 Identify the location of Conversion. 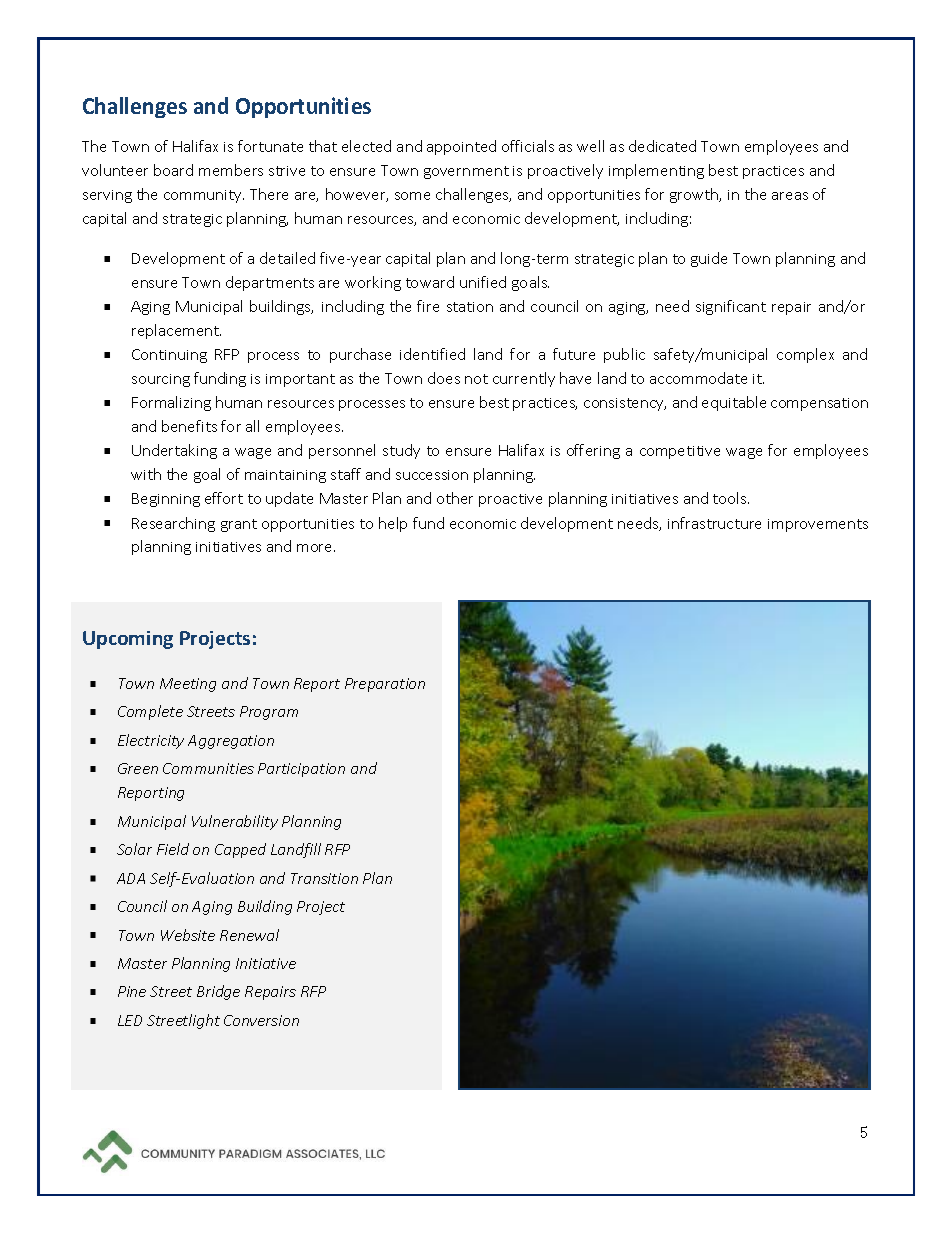
(261, 1020).
